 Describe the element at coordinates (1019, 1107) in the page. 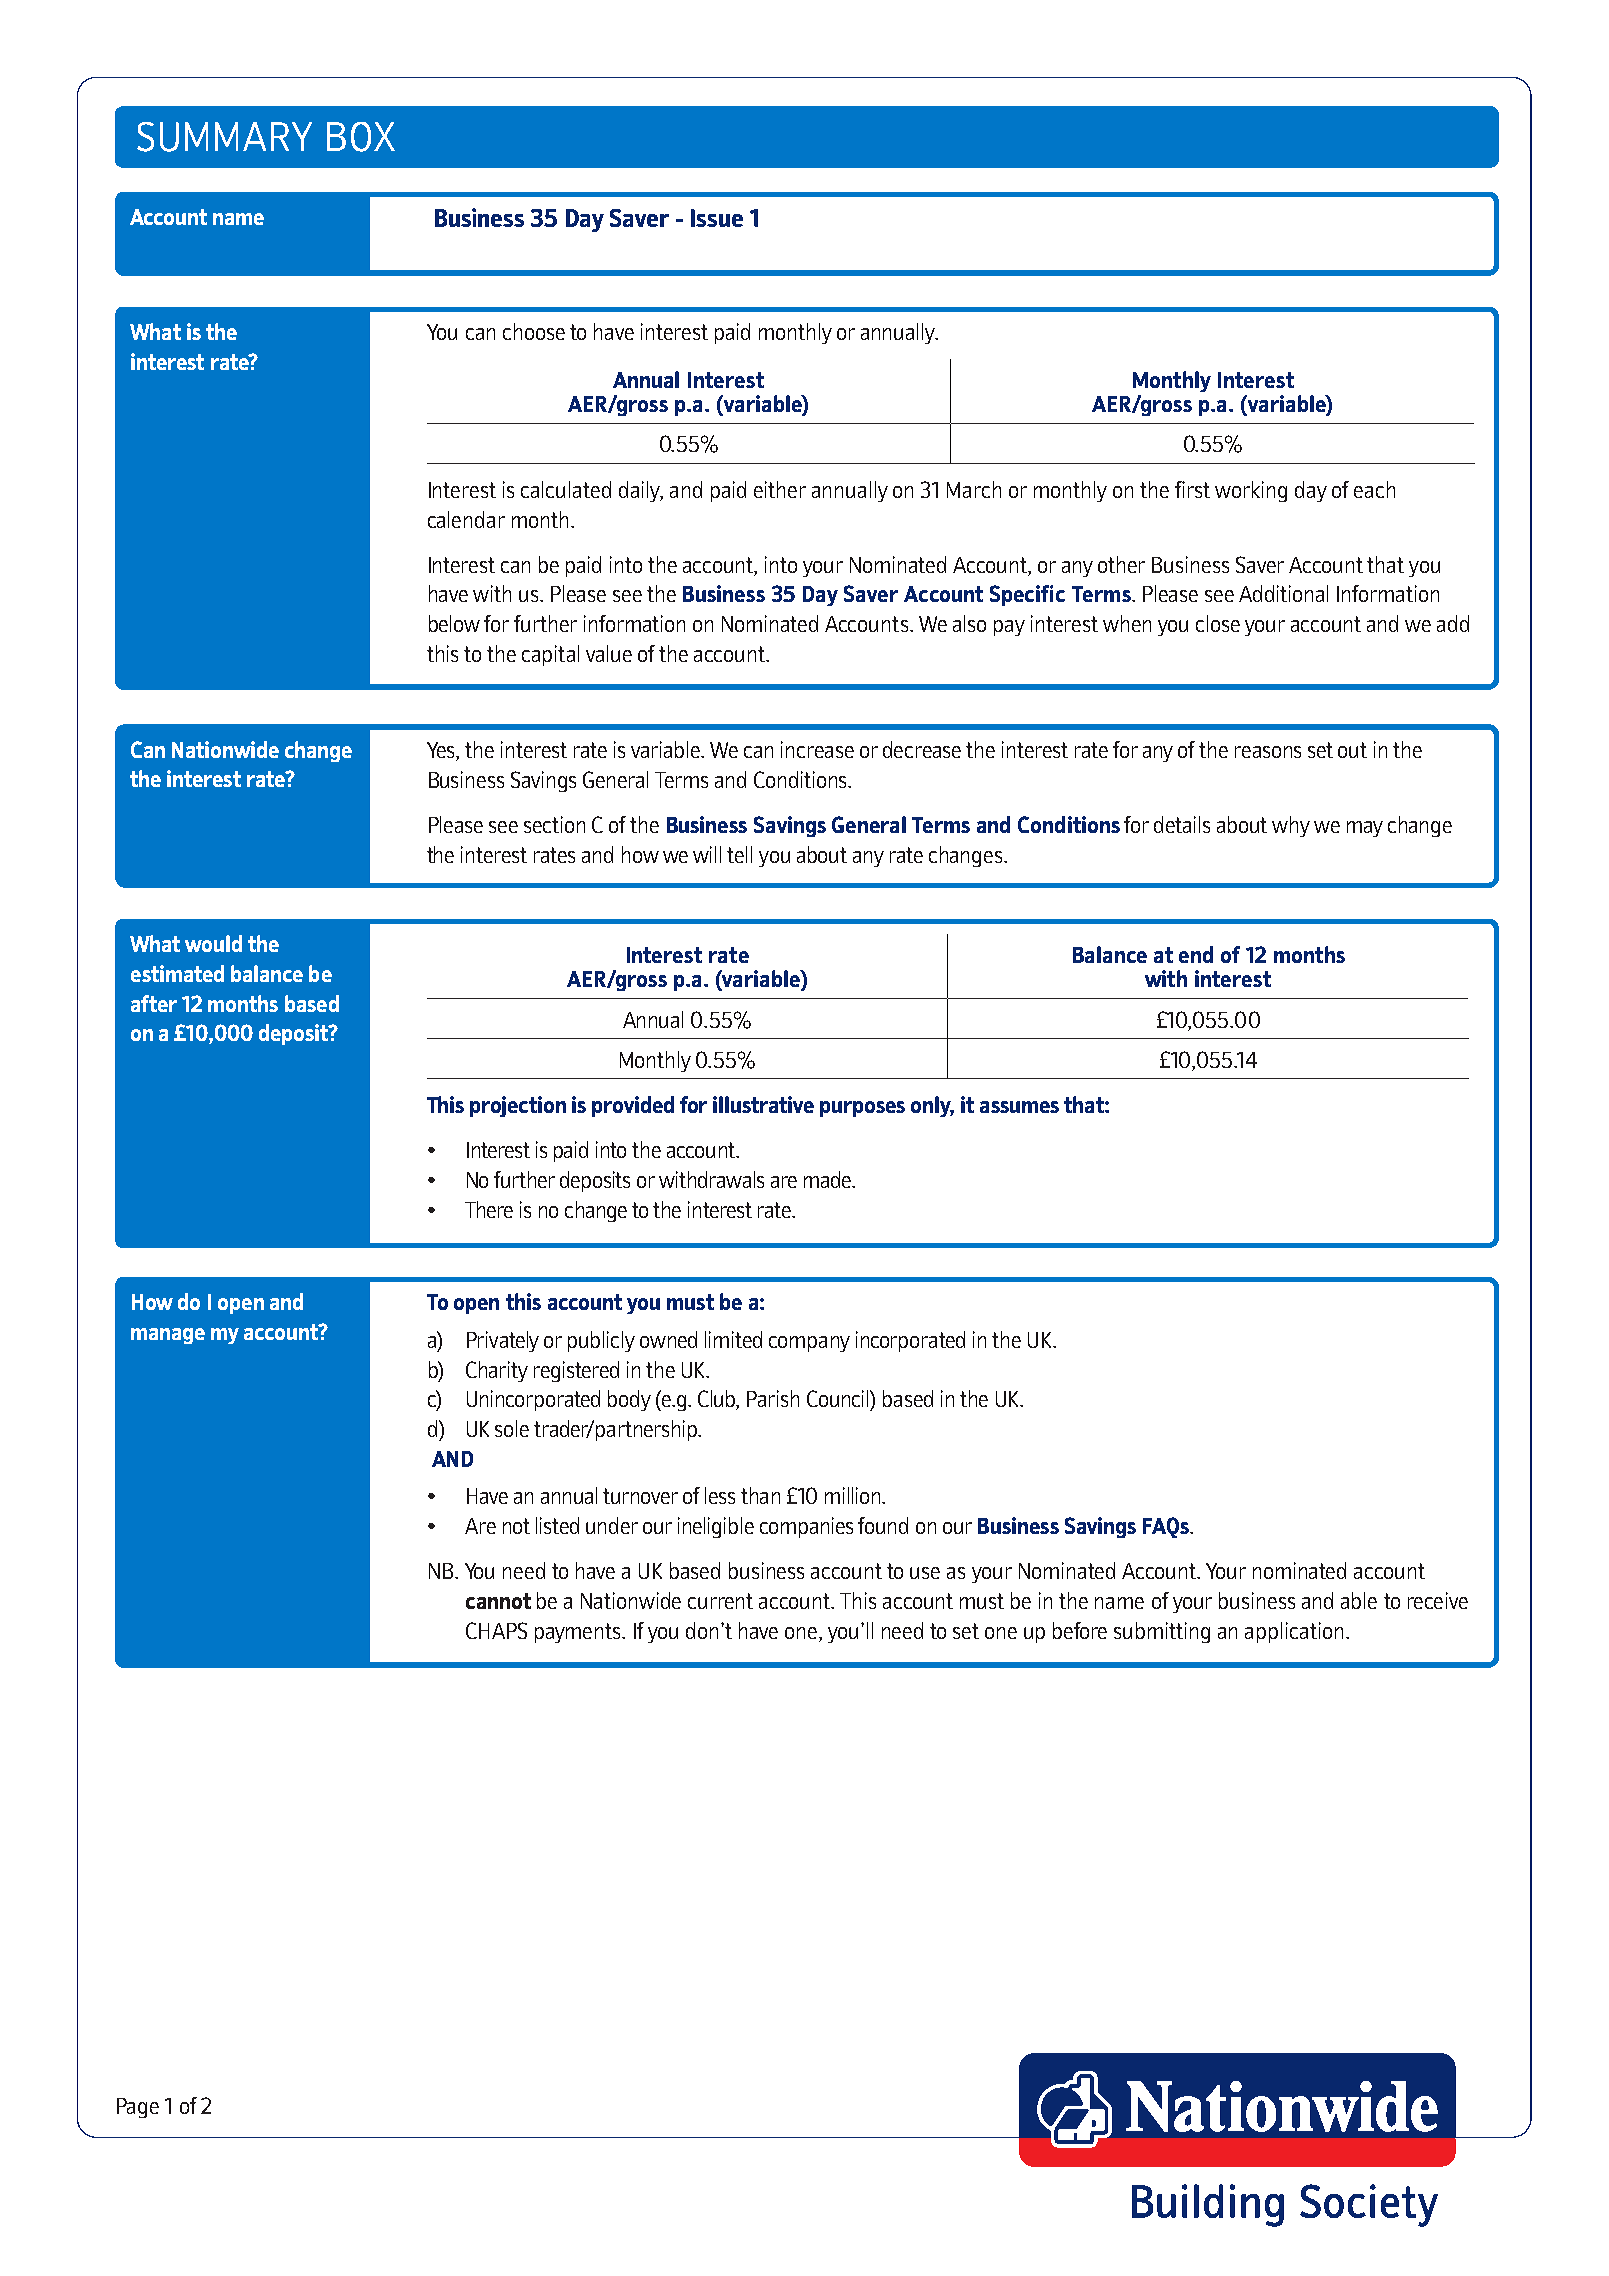

I see `assumes` at that location.
